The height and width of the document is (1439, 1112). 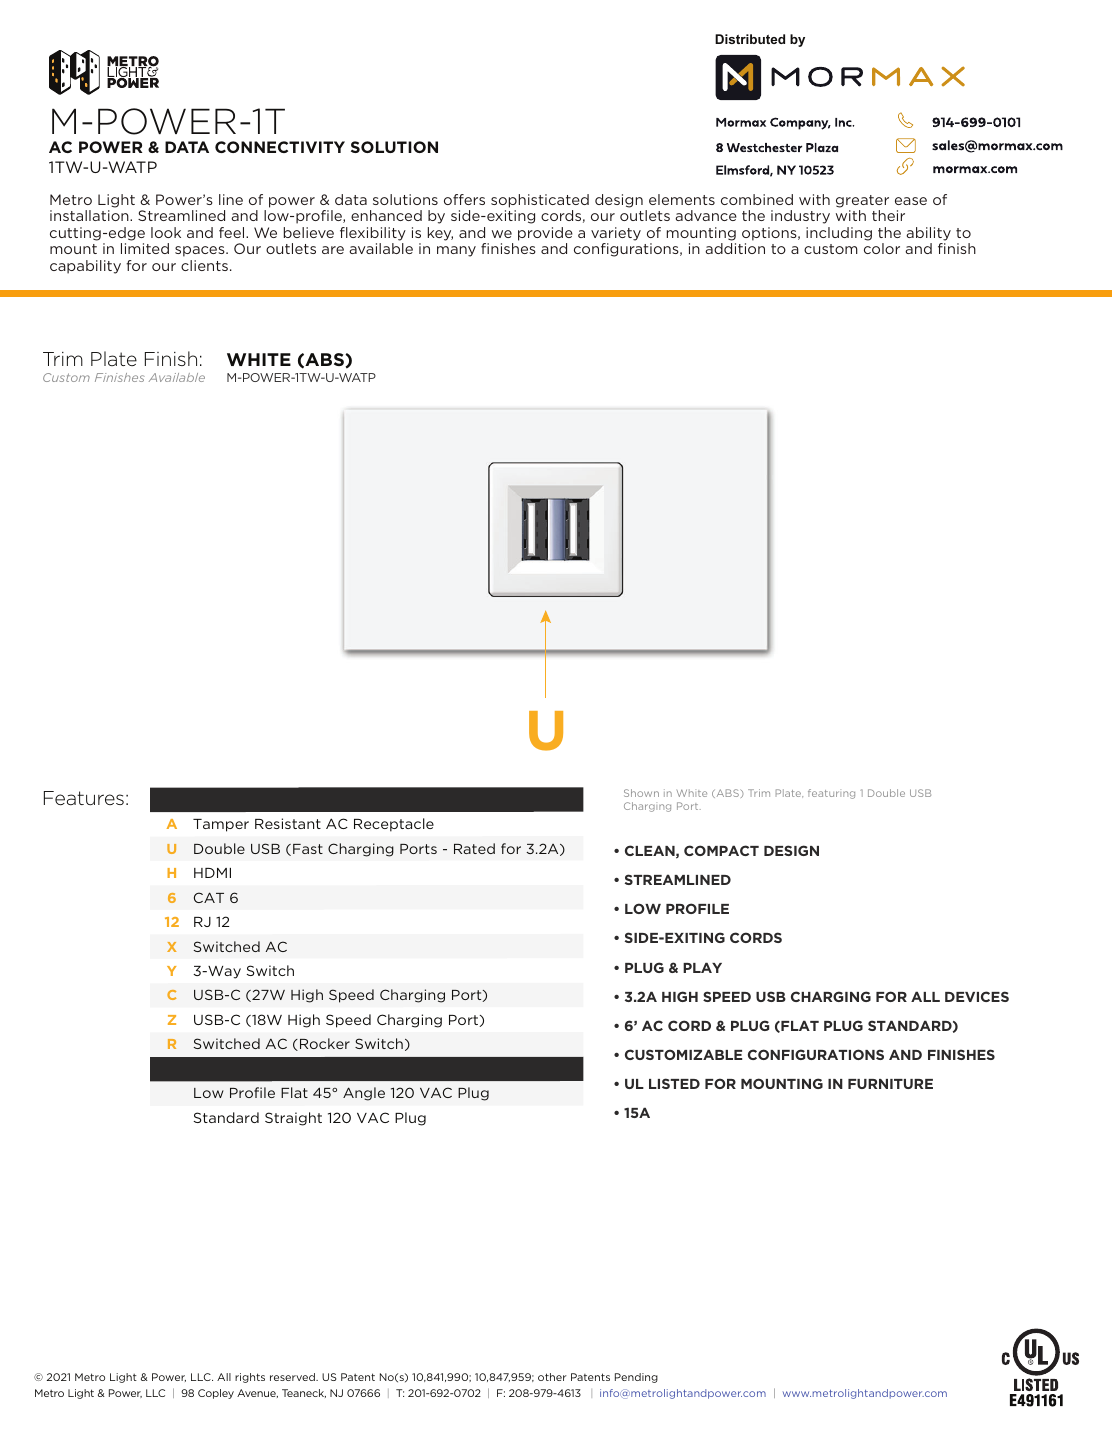 What do you see at coordinates (890, 1084) in the document?
I see `FURNITURE` at bounding box center [890, 1084].
